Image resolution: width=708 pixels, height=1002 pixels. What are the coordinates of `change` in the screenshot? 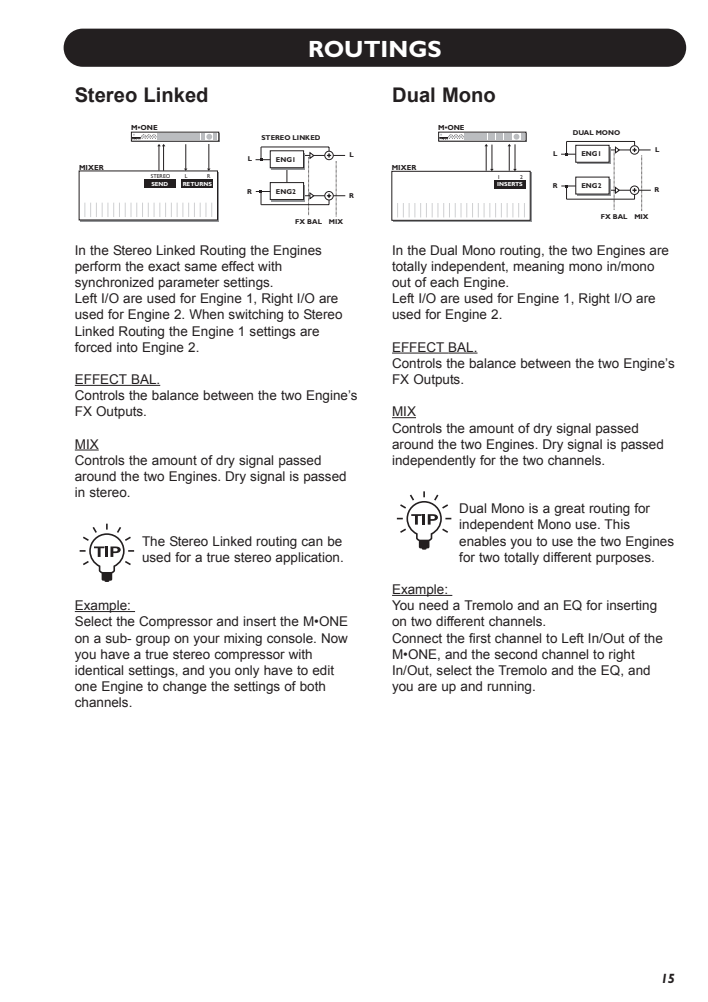 It's located at (185, 687).
